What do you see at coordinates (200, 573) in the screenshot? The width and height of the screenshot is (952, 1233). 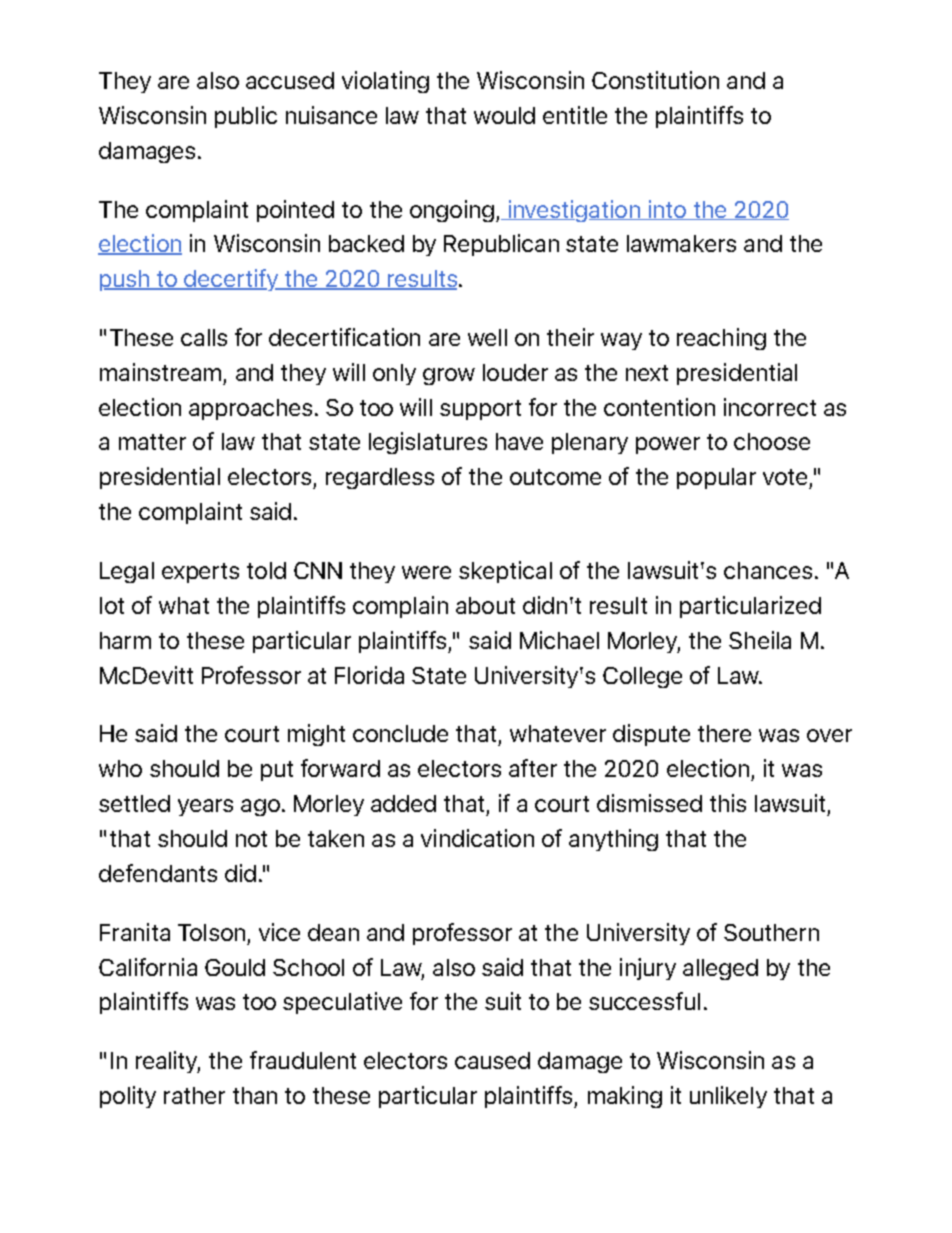 I see `experts` at bounding box center [200, 573].
